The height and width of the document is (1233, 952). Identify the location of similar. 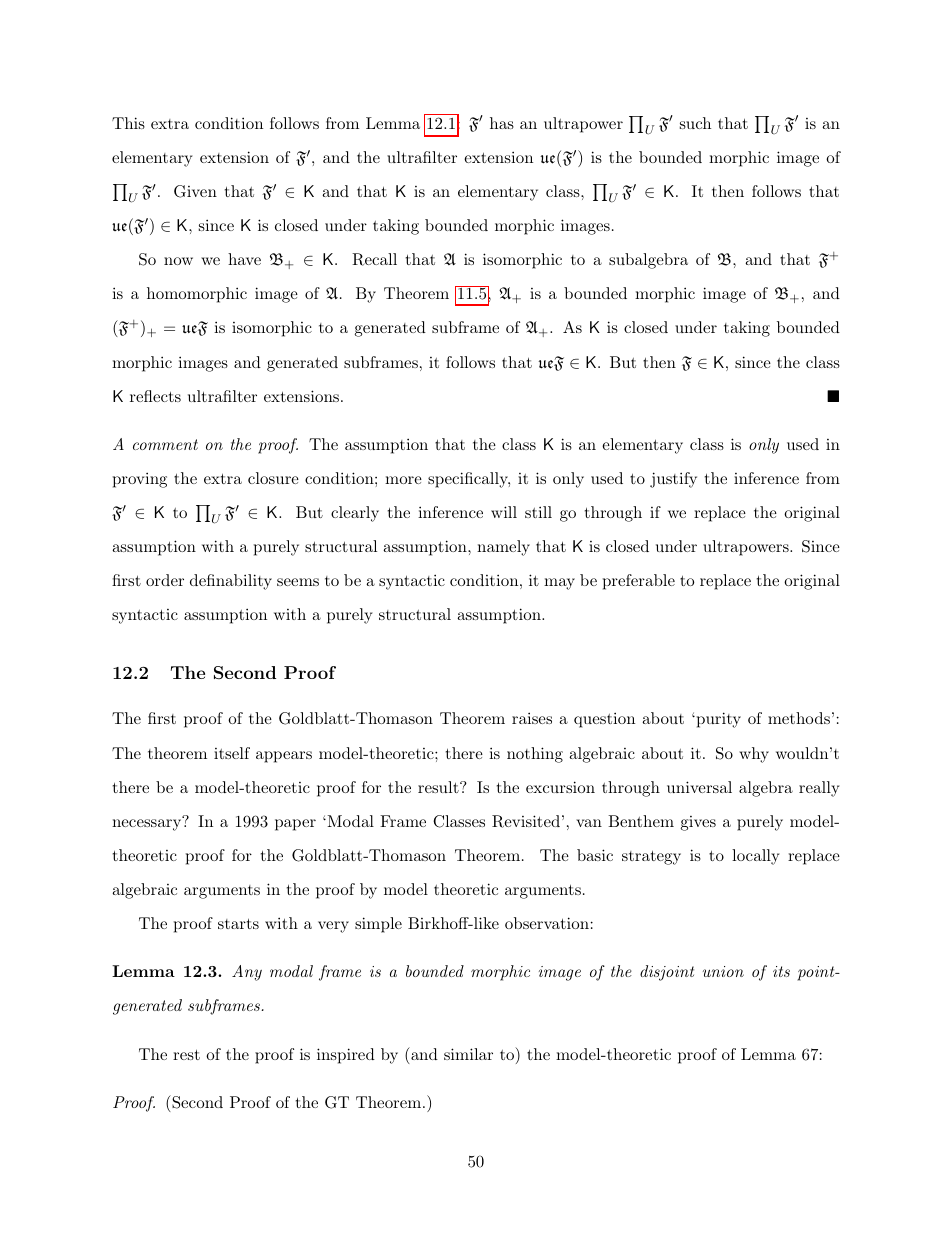
(468, 1054).
